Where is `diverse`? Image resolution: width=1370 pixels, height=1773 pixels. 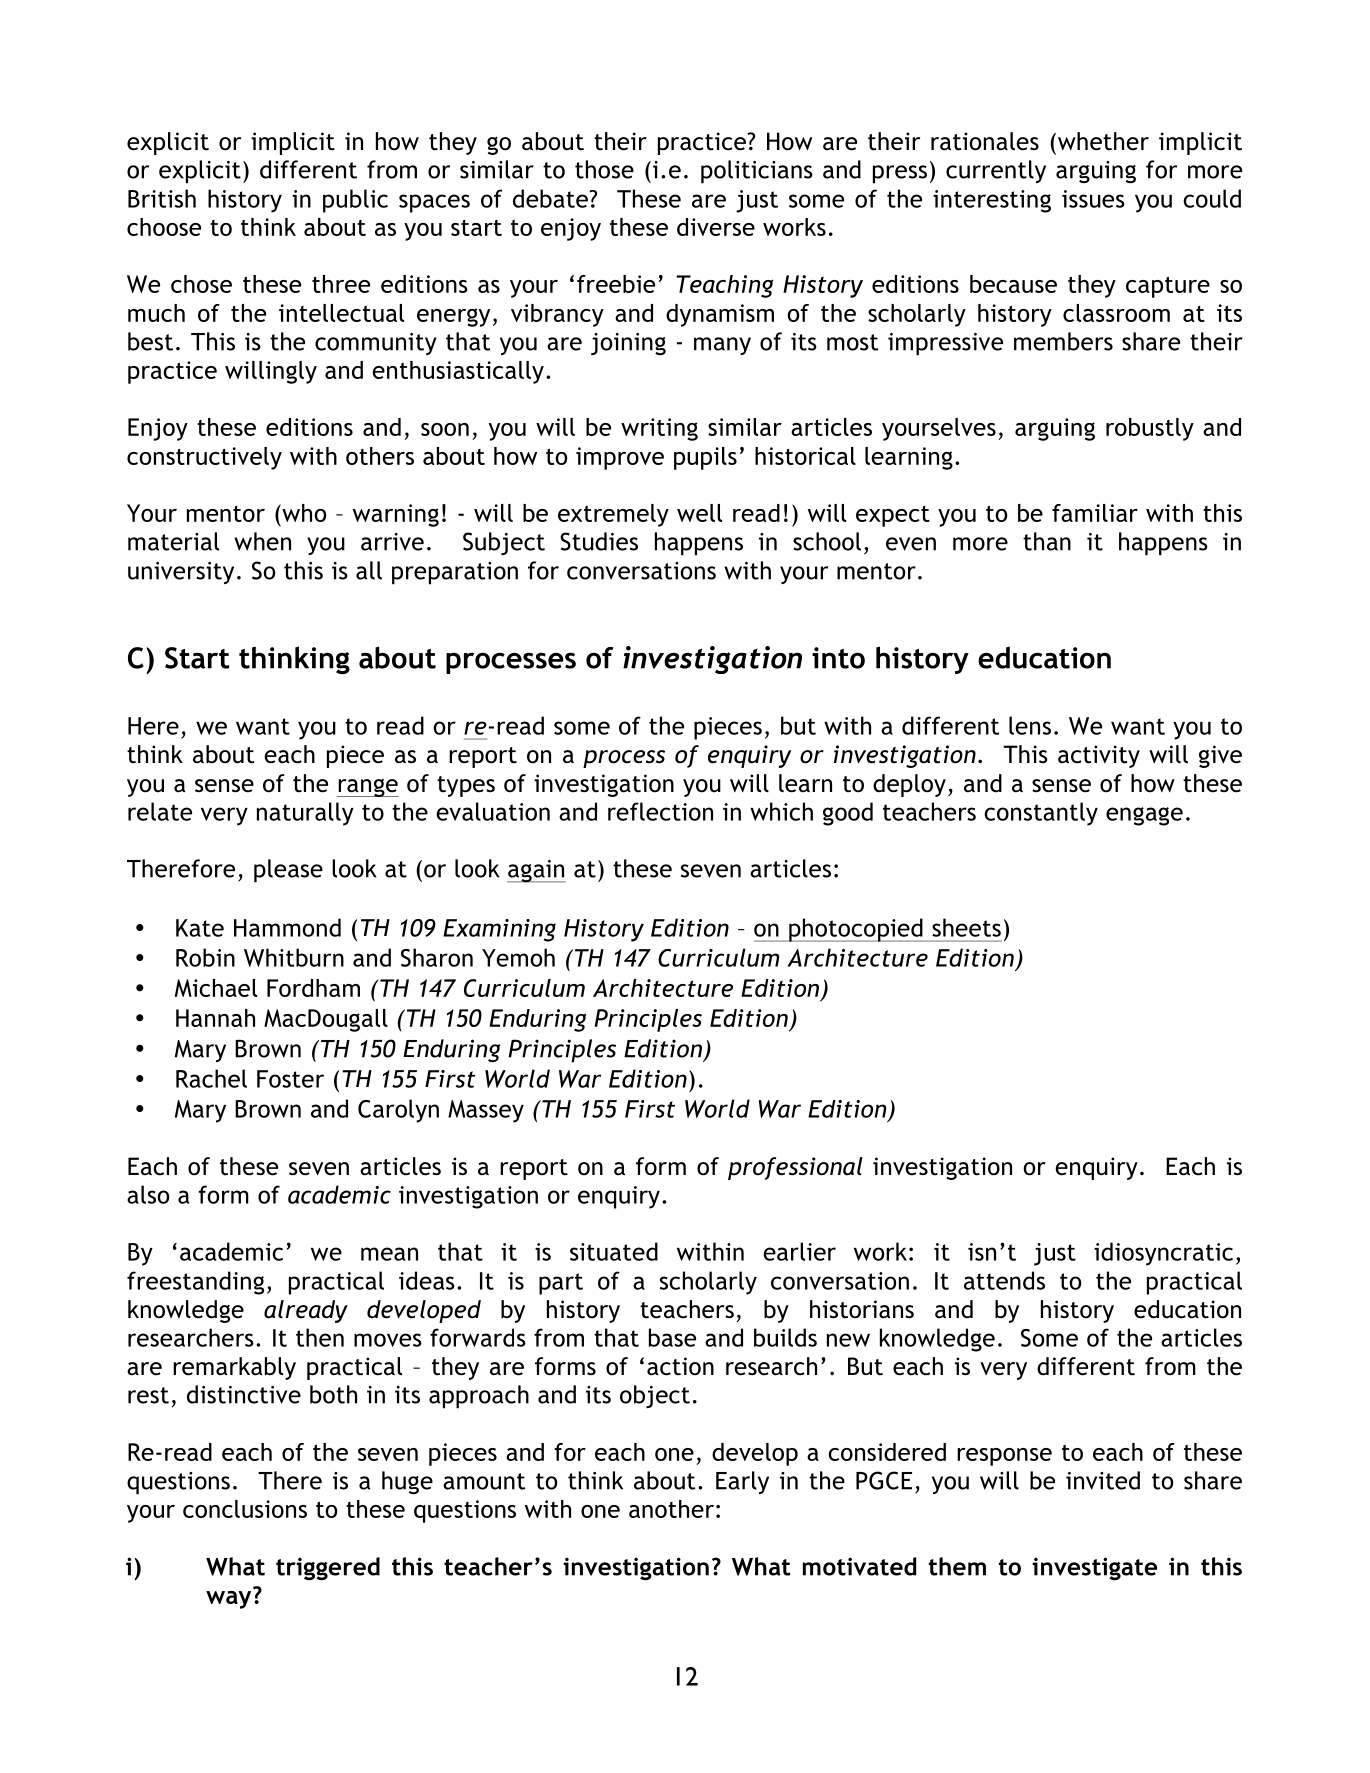 diverse is located at coordinates (716, 227).
